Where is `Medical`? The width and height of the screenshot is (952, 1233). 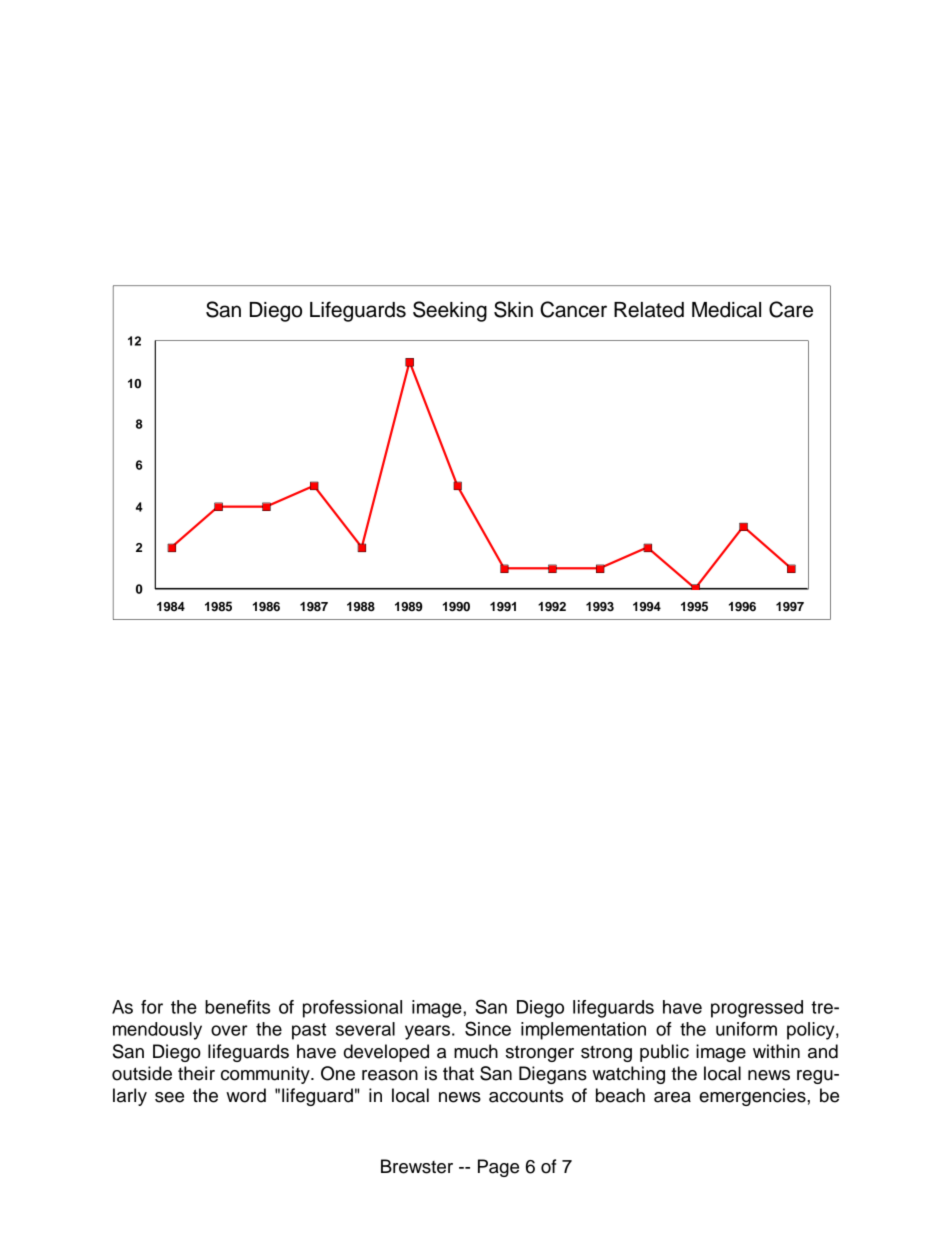
Medical is located at coordinates (726, 310).
